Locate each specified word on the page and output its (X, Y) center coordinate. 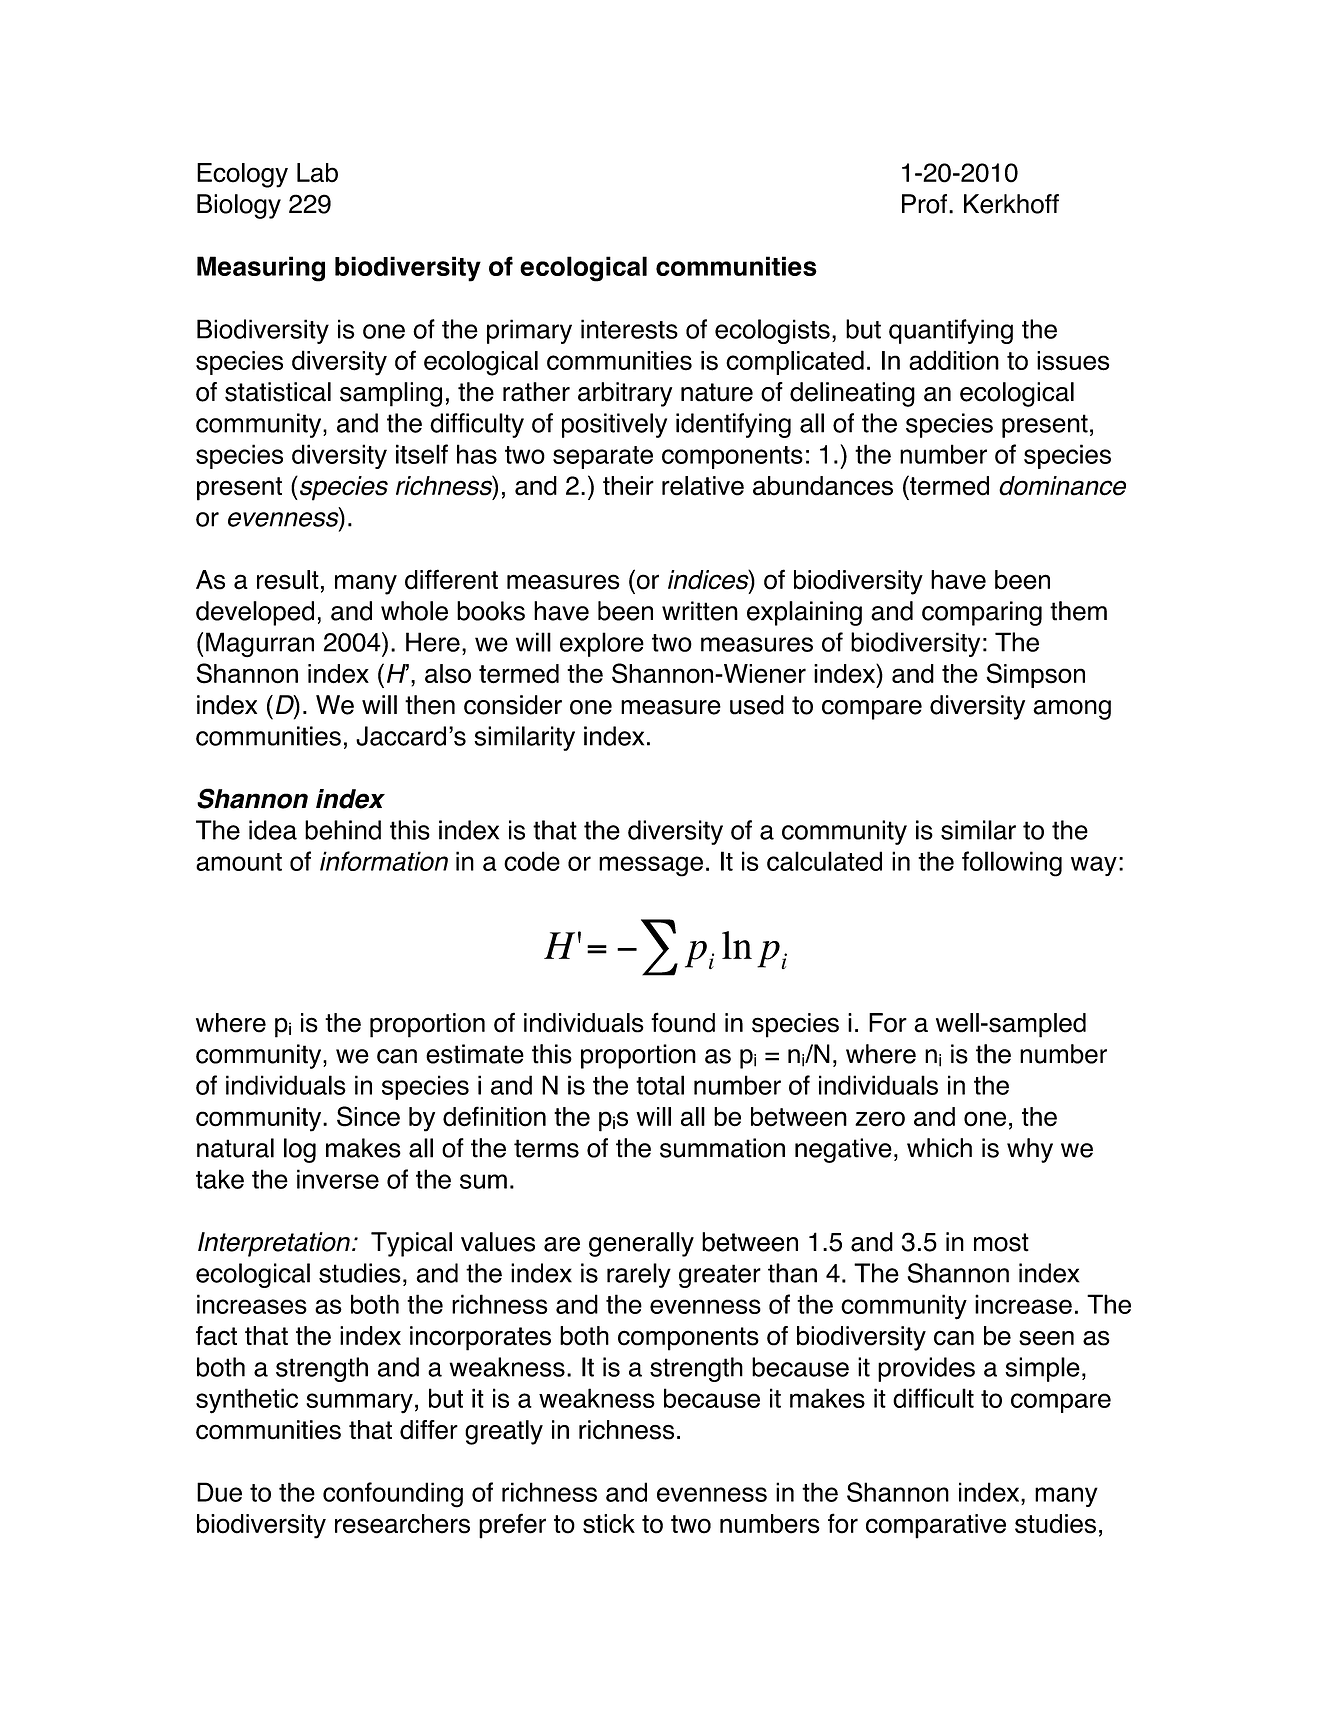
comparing (982, 613)
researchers (402, 1524)
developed (255, 613)
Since (368, 1116)
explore (602, 644)
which (939, 1148)
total (660, 1085)
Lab (317, 173)
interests (629, 329)
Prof (924, 204)
